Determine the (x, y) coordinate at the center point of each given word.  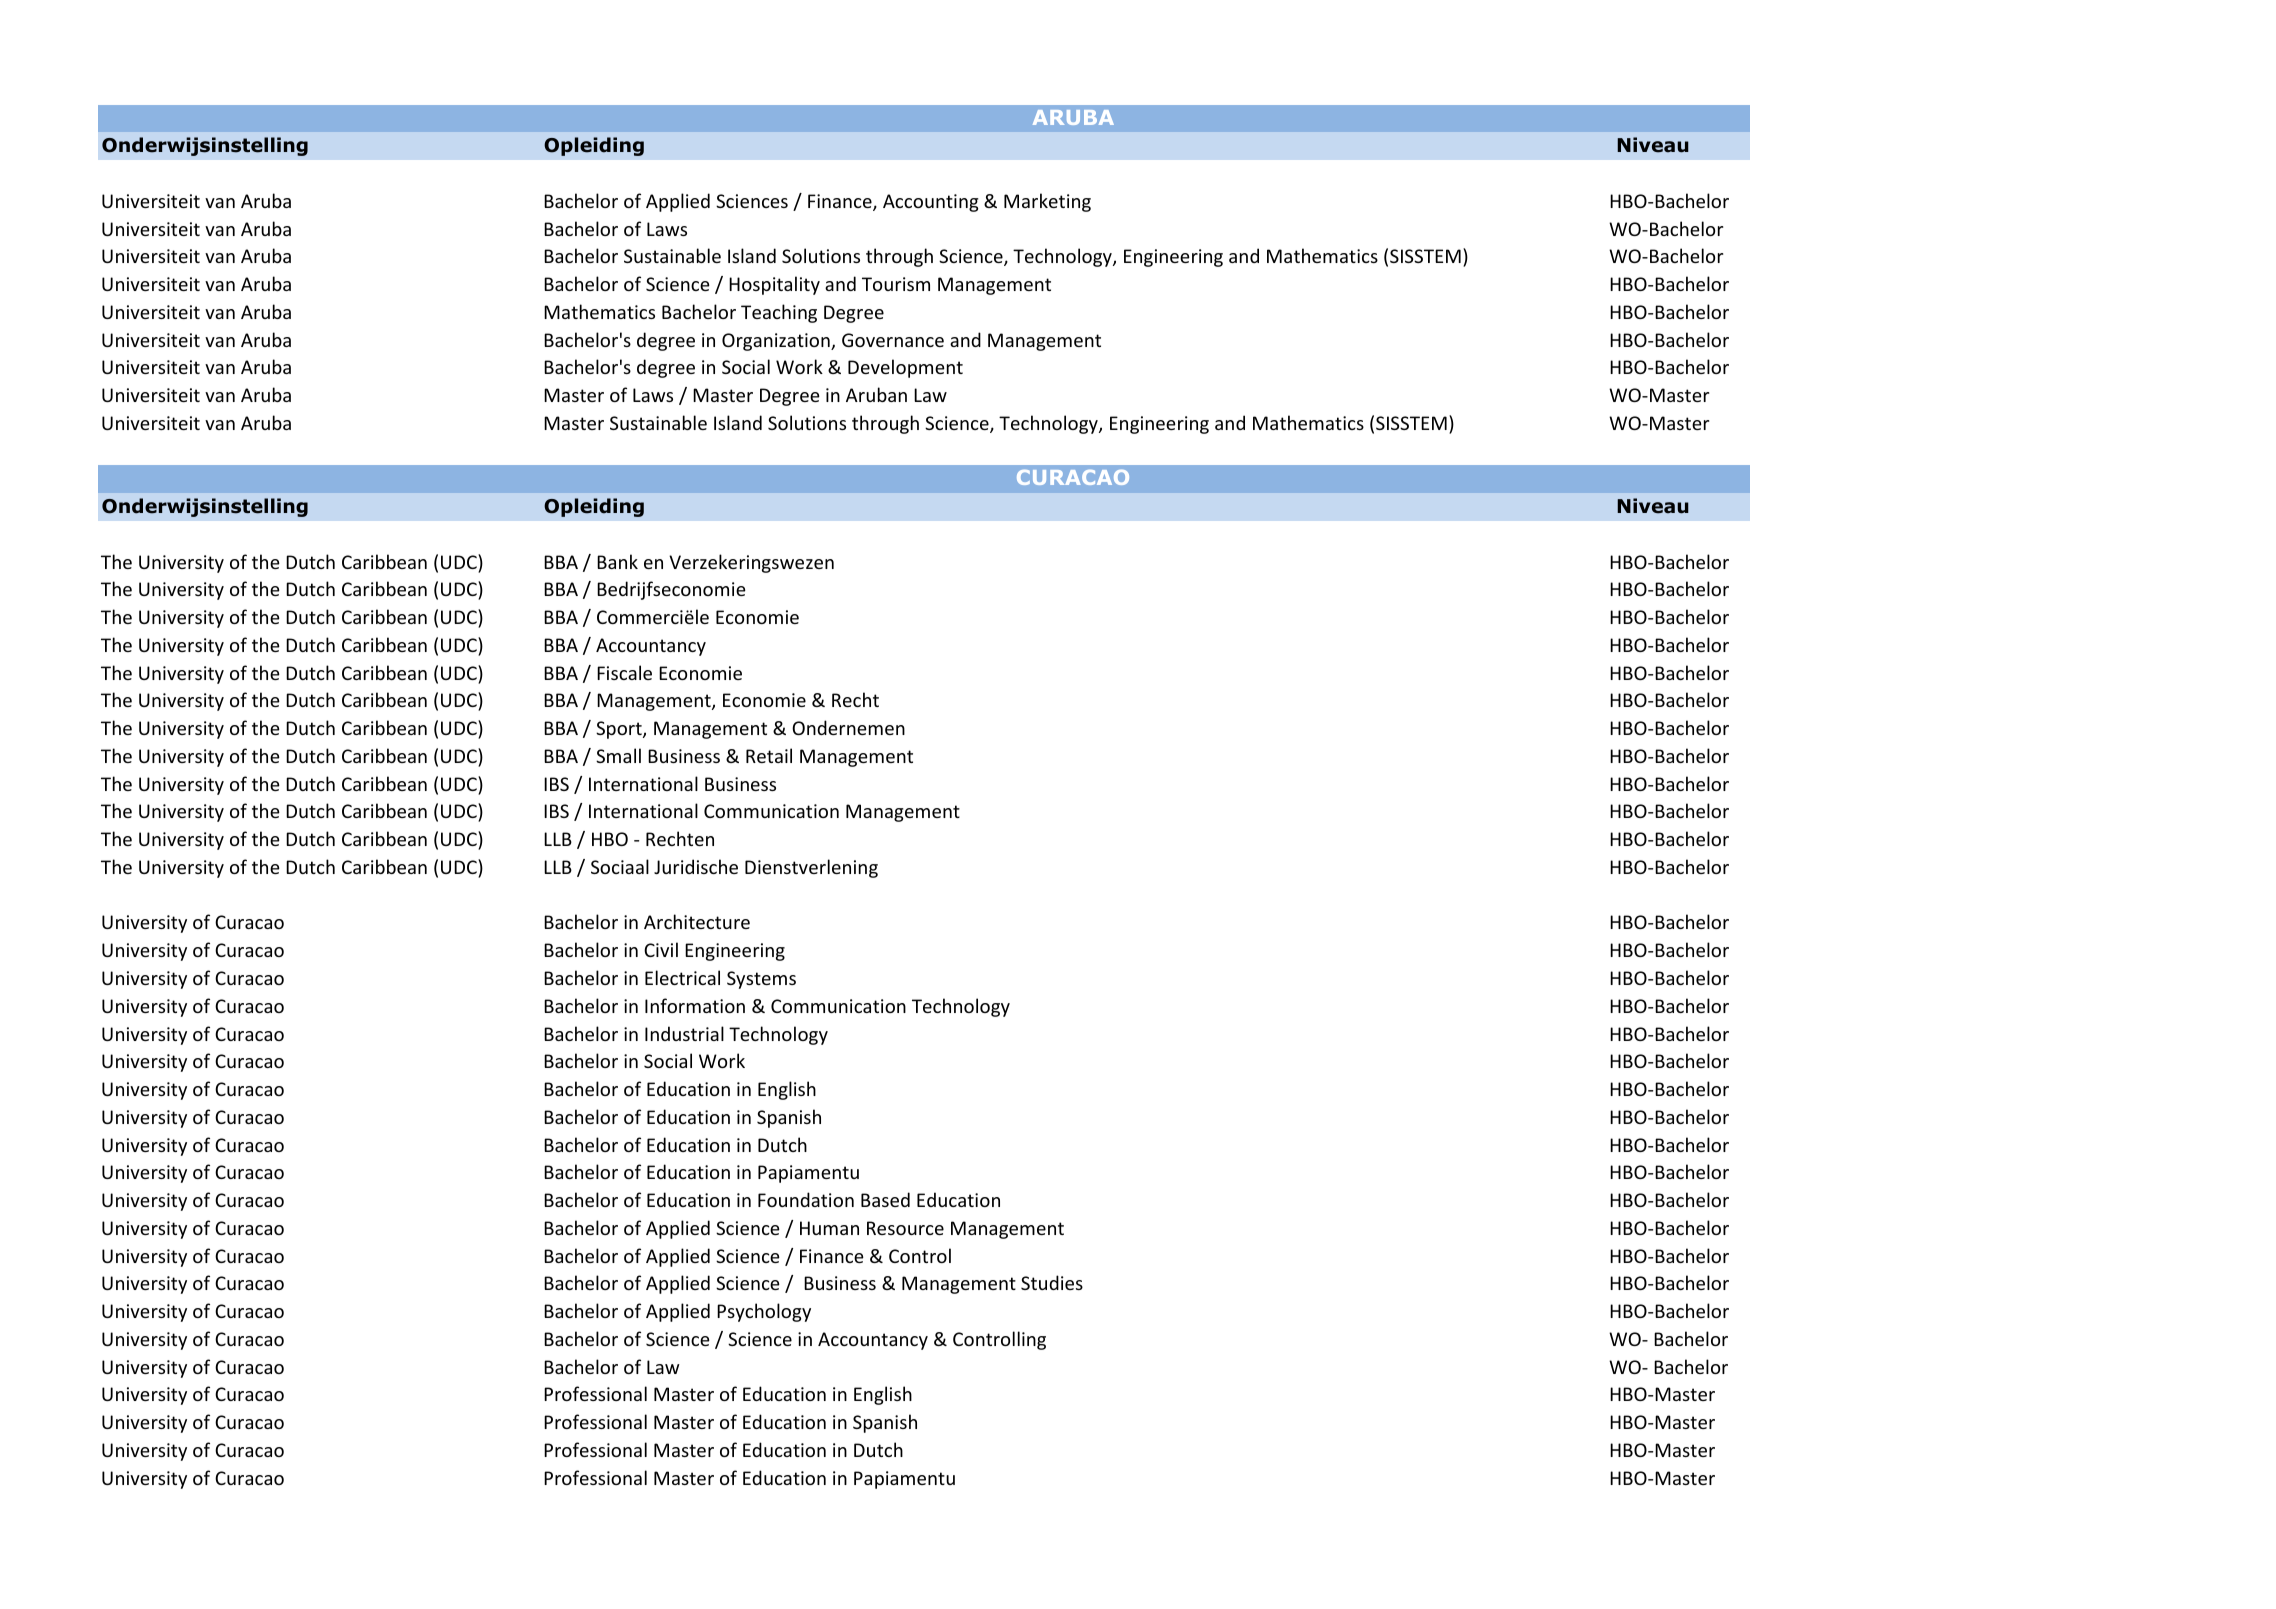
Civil (661, 949)
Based (885, 1199)
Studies (1052, 1282)
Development (905, 368)
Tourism (896, 284)
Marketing (1047, 202)
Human (829, 1228)
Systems (761, 980)
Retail (769, 755)
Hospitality (774, 285)
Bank (617, 561)
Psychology (764, 1312)
